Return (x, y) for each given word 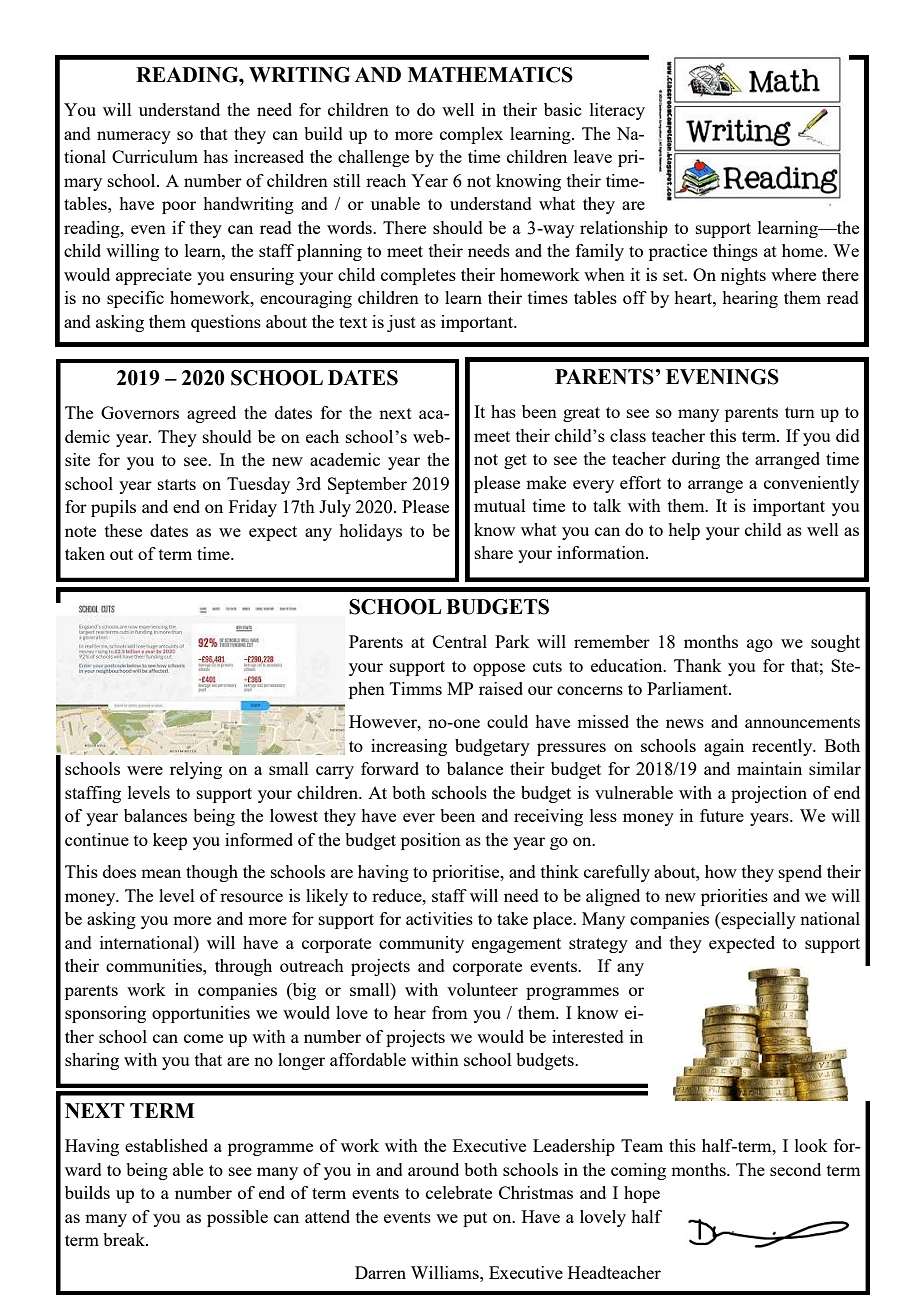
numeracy (134, 137)
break (125, 1239)
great (581, 414)
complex (471, 135)
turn (800, 412)
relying (196, 770)
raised (501, 688)
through (243, 967)
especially (757, 920)
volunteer (482, 989)
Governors (140, 412)
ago (760, 645)
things (735, 252)
